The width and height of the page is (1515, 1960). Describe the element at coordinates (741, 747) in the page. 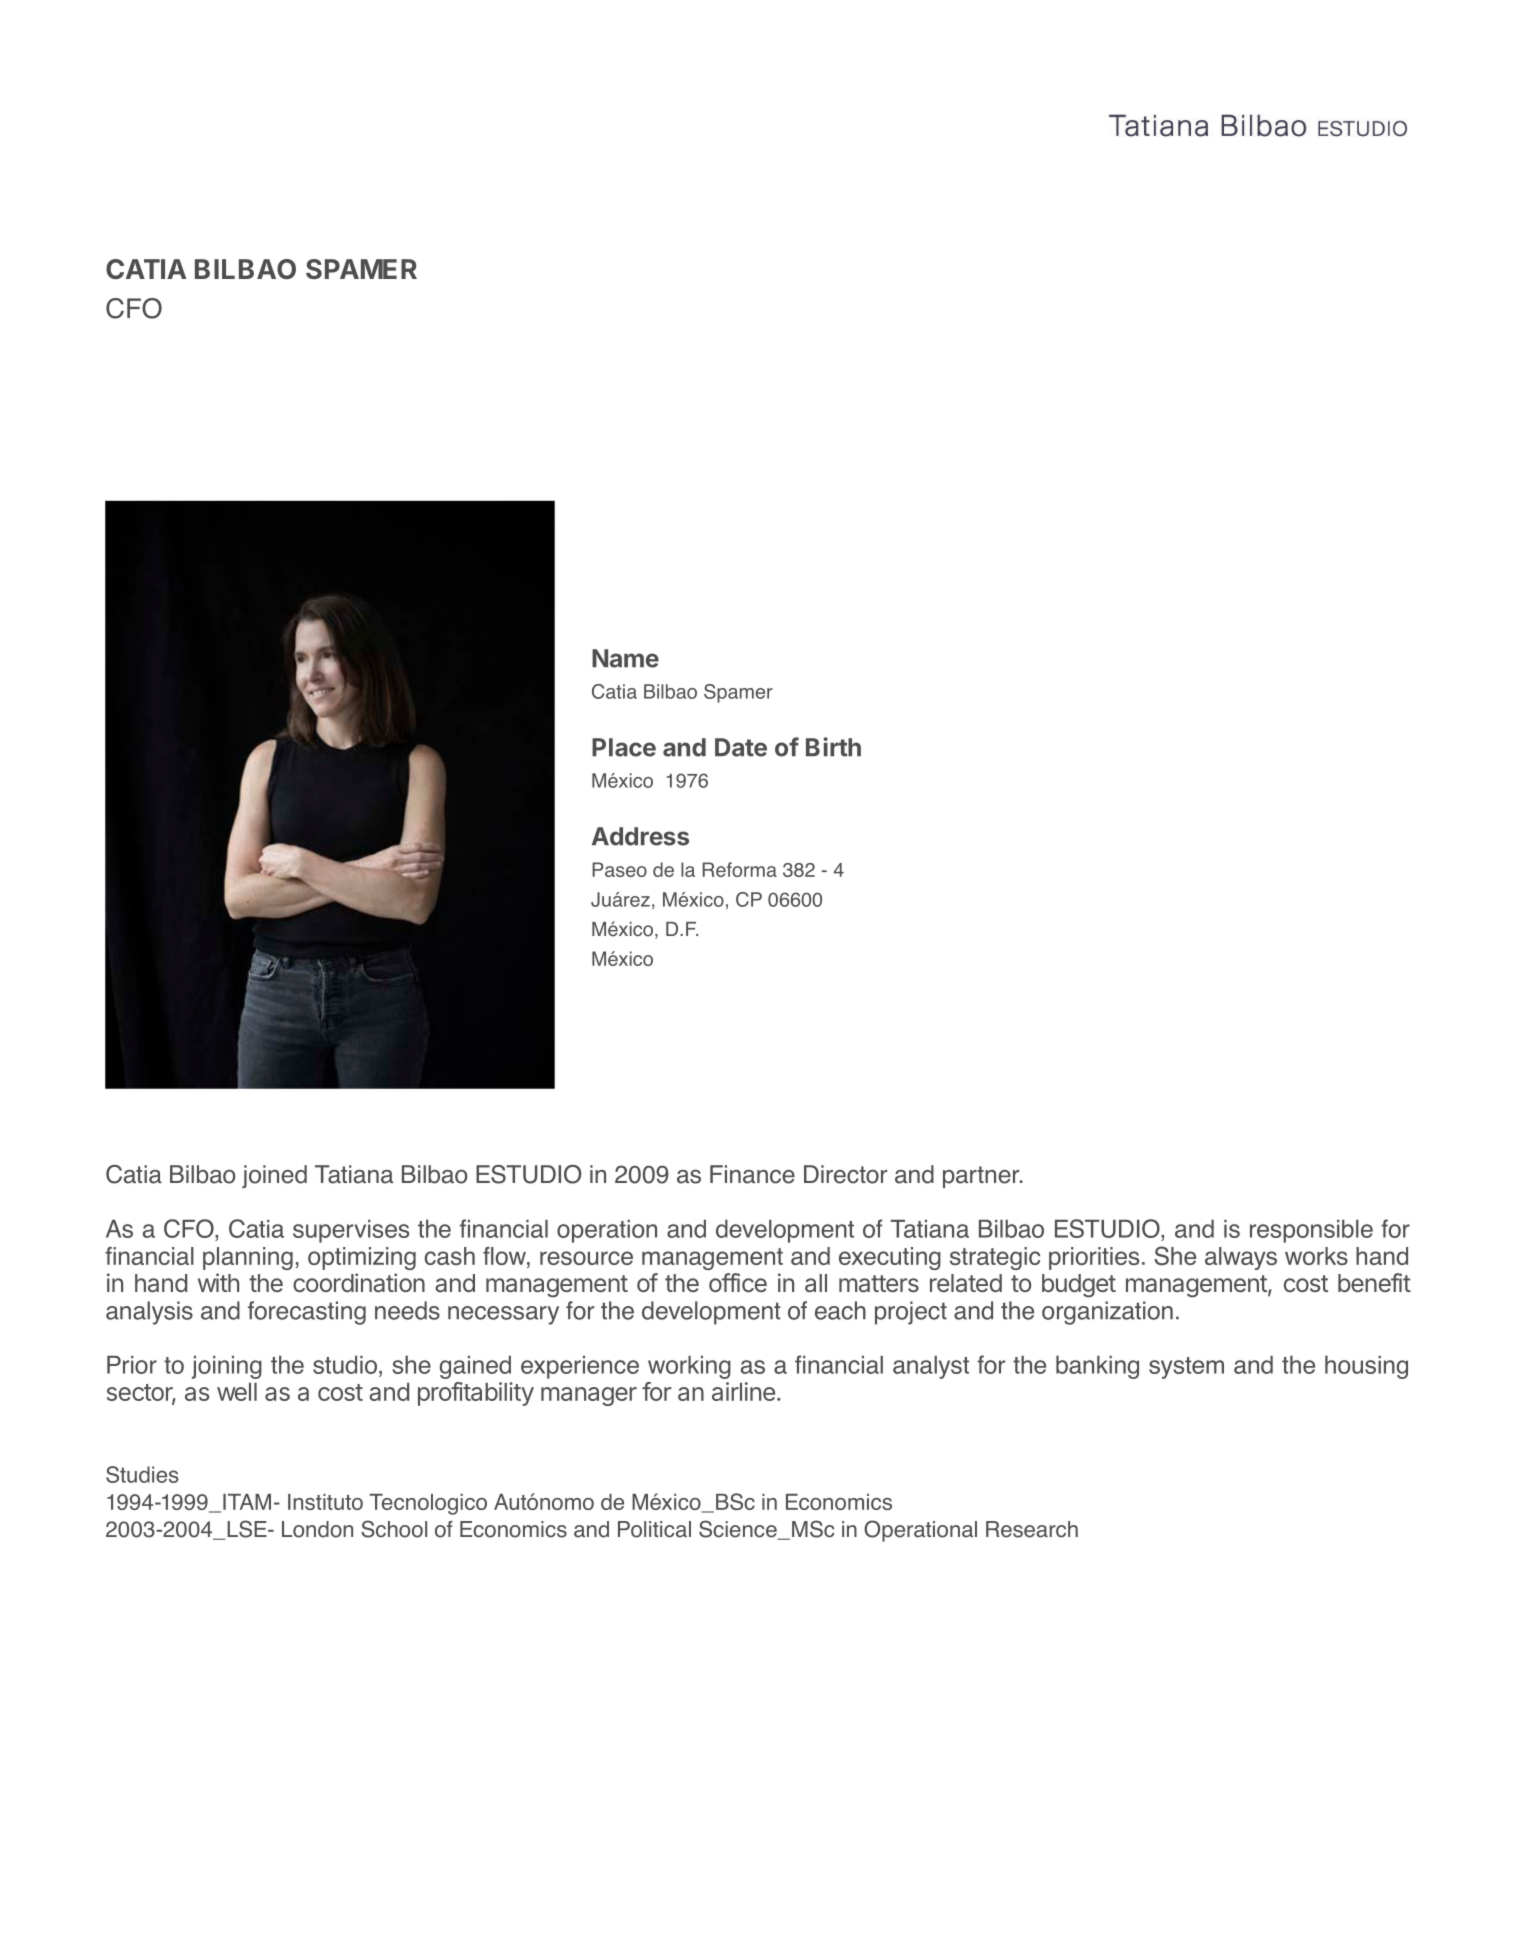

I see `Date` at that location.
